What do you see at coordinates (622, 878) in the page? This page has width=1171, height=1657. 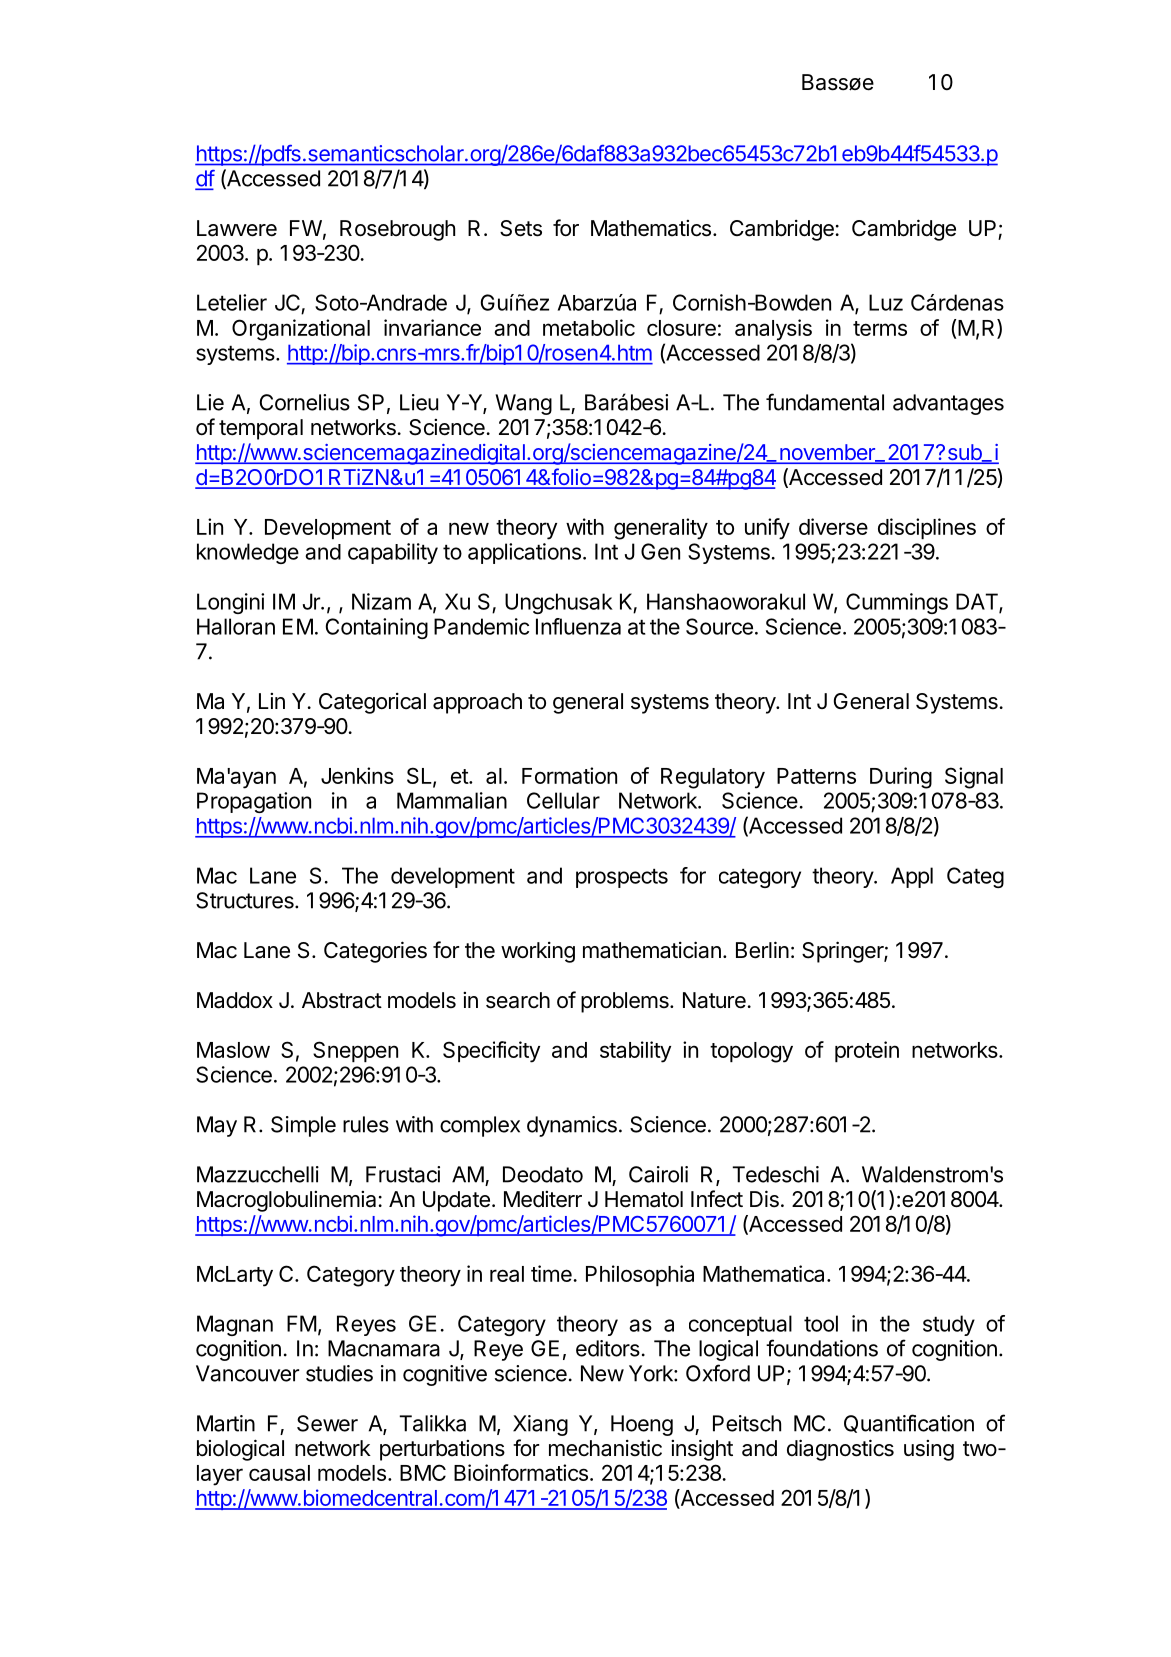 I see `prospects` at bounding box center [622, 878].
